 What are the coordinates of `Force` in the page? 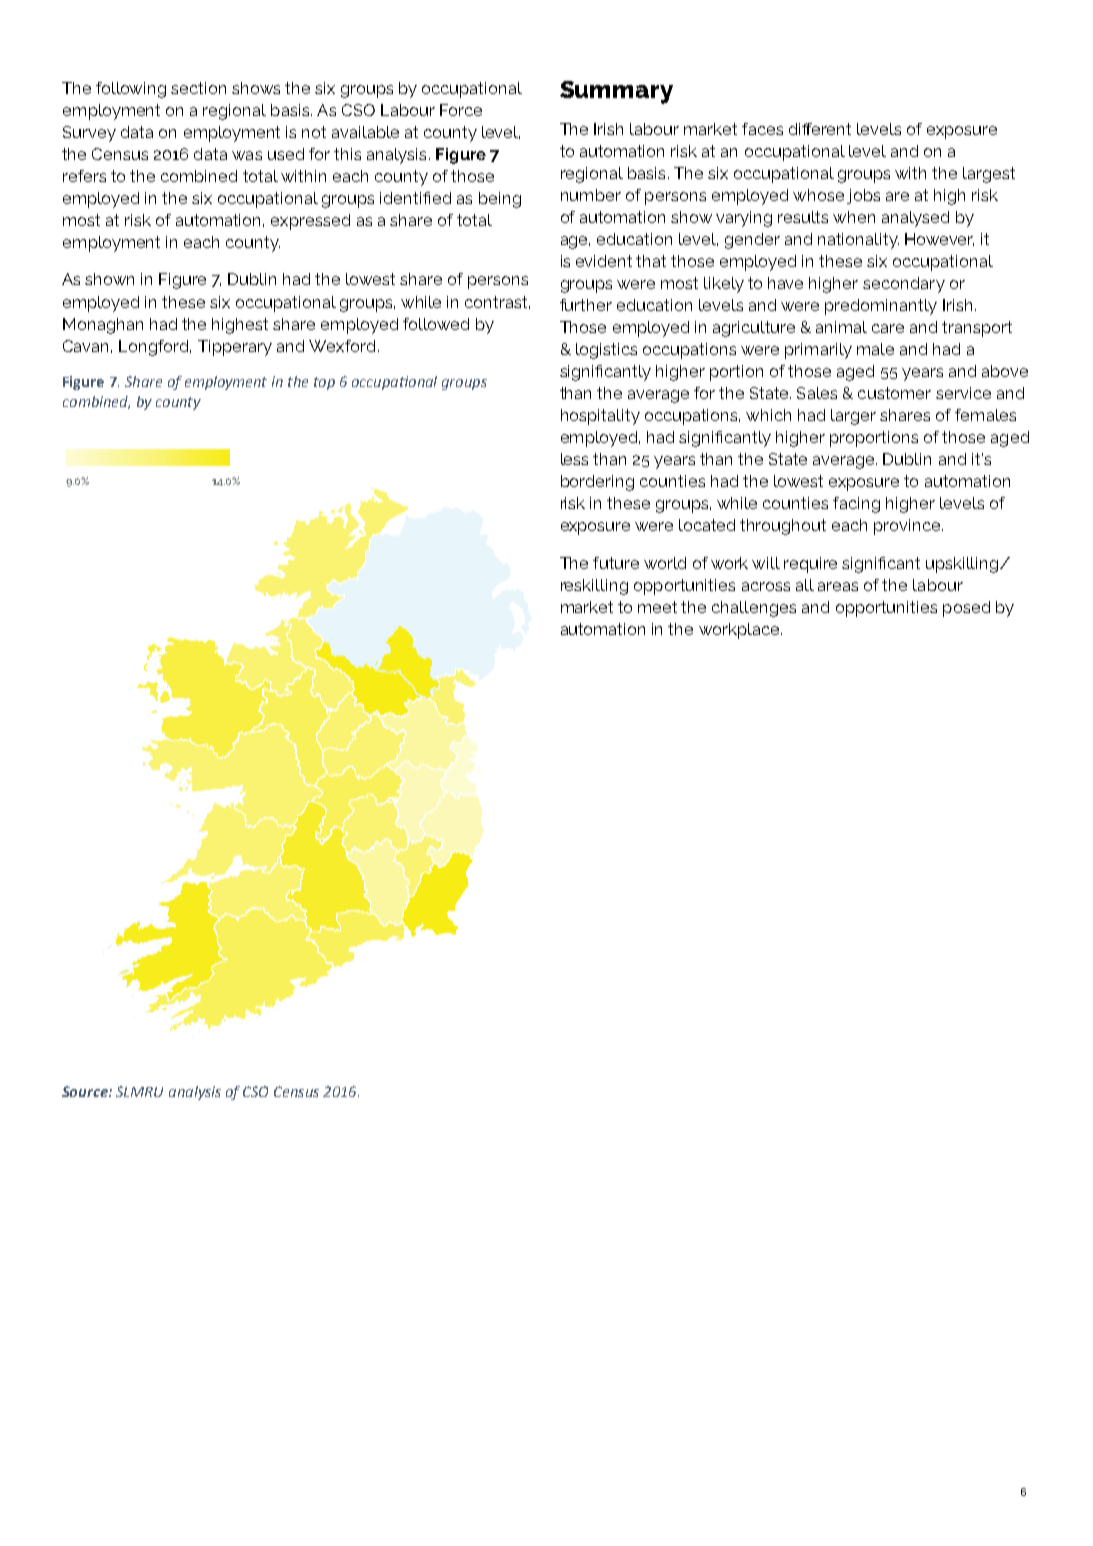 It's located at (461, 110).
